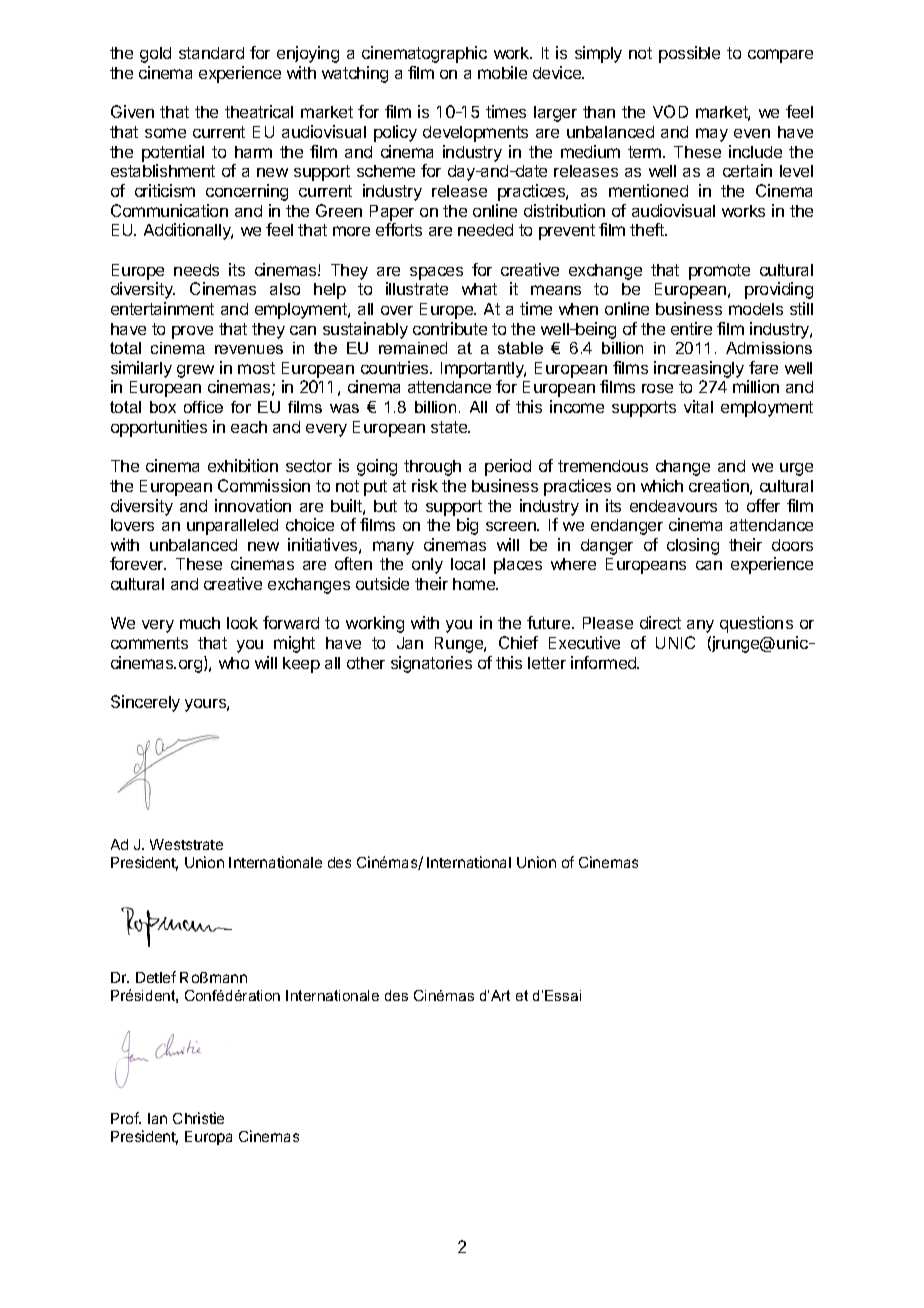 Image resolution: width=924 pixels, height=1308 pixels. Describe the element at coordinates (691, 328) in the document. I see `entire` at that location.
